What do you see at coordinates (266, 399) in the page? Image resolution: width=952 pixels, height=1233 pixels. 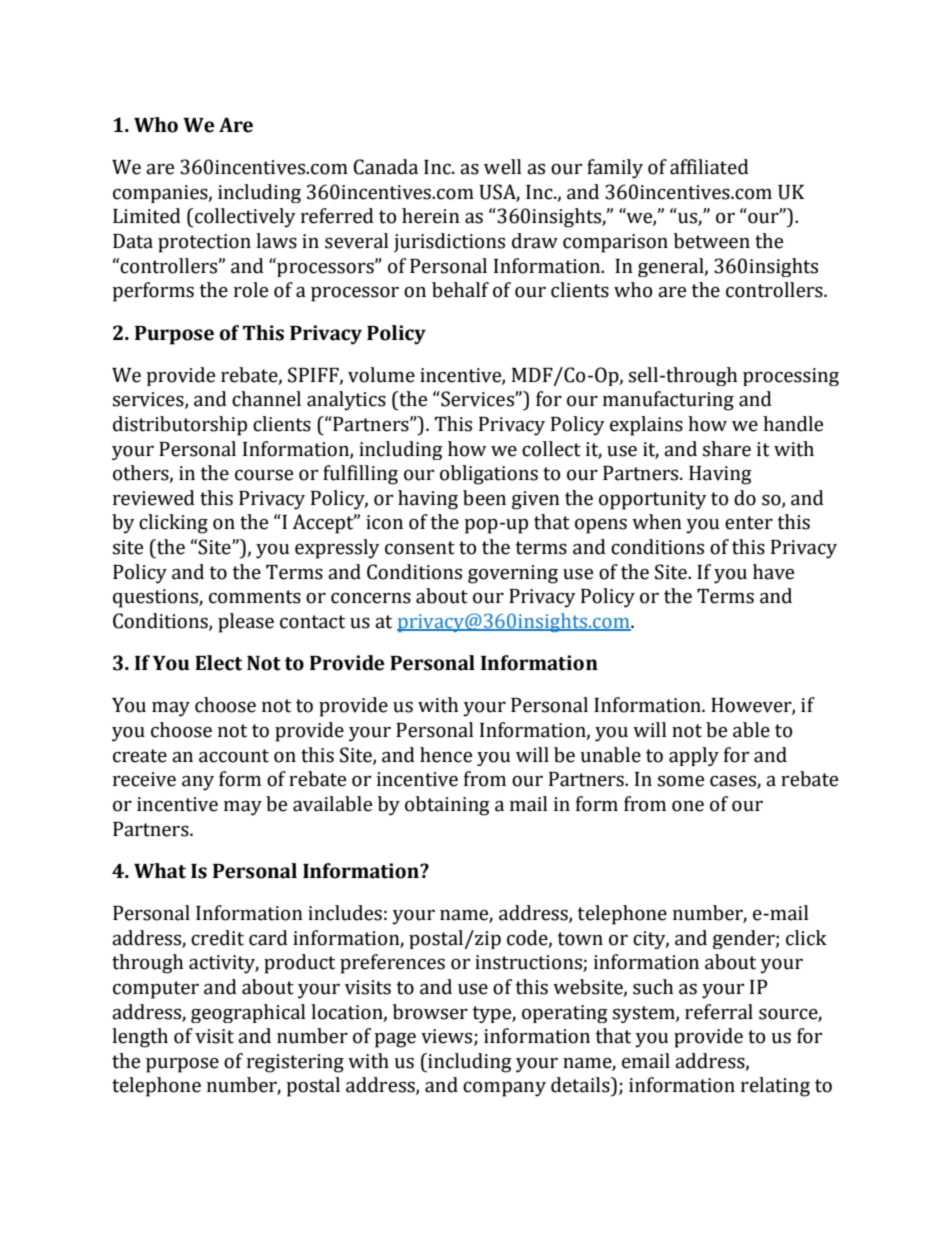 I see `channel` at bounding box center [266, 399].
